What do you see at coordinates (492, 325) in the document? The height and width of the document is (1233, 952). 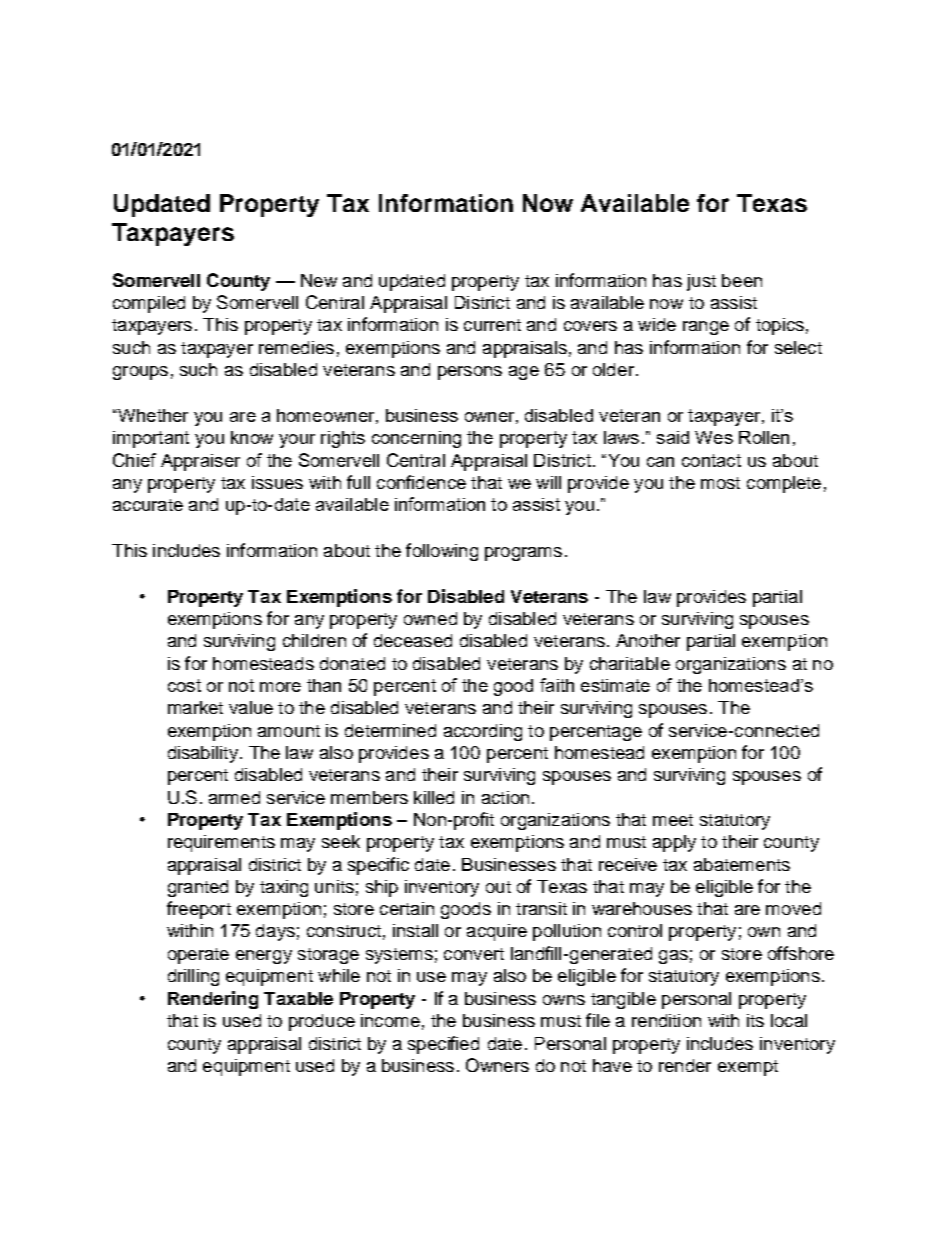 I see `current` at bounding box center [492, 325].
